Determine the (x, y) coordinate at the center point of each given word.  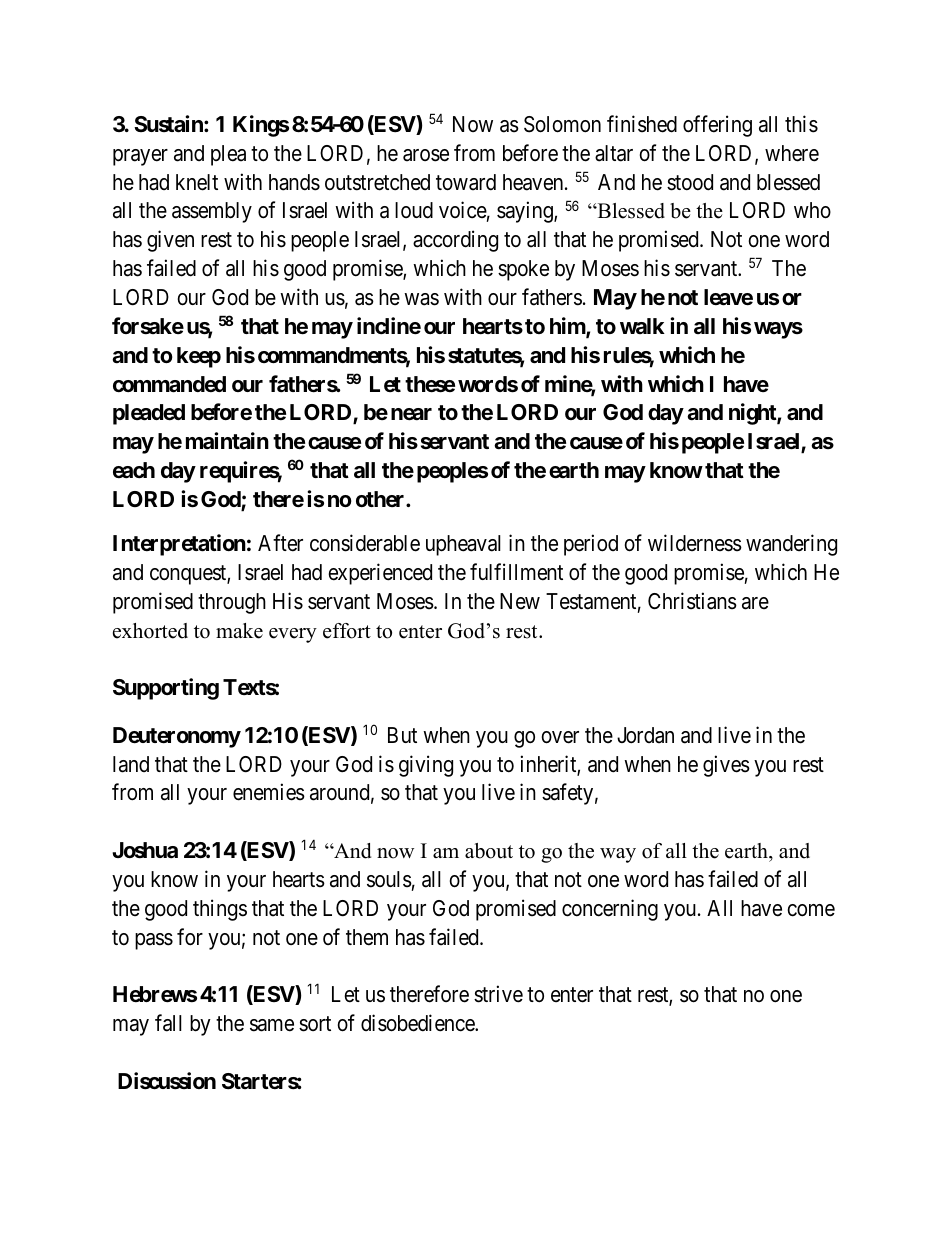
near (411, 414)
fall (168, 1023)
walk (642, 326)
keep (199, 357)
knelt (197, 182)
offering (717, 126)
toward (466, 182)
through (232, 603)
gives (726, 766)
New (520, 601)
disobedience (418, 1023)
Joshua (145, 850)
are (755, 603)
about (489, 851)
